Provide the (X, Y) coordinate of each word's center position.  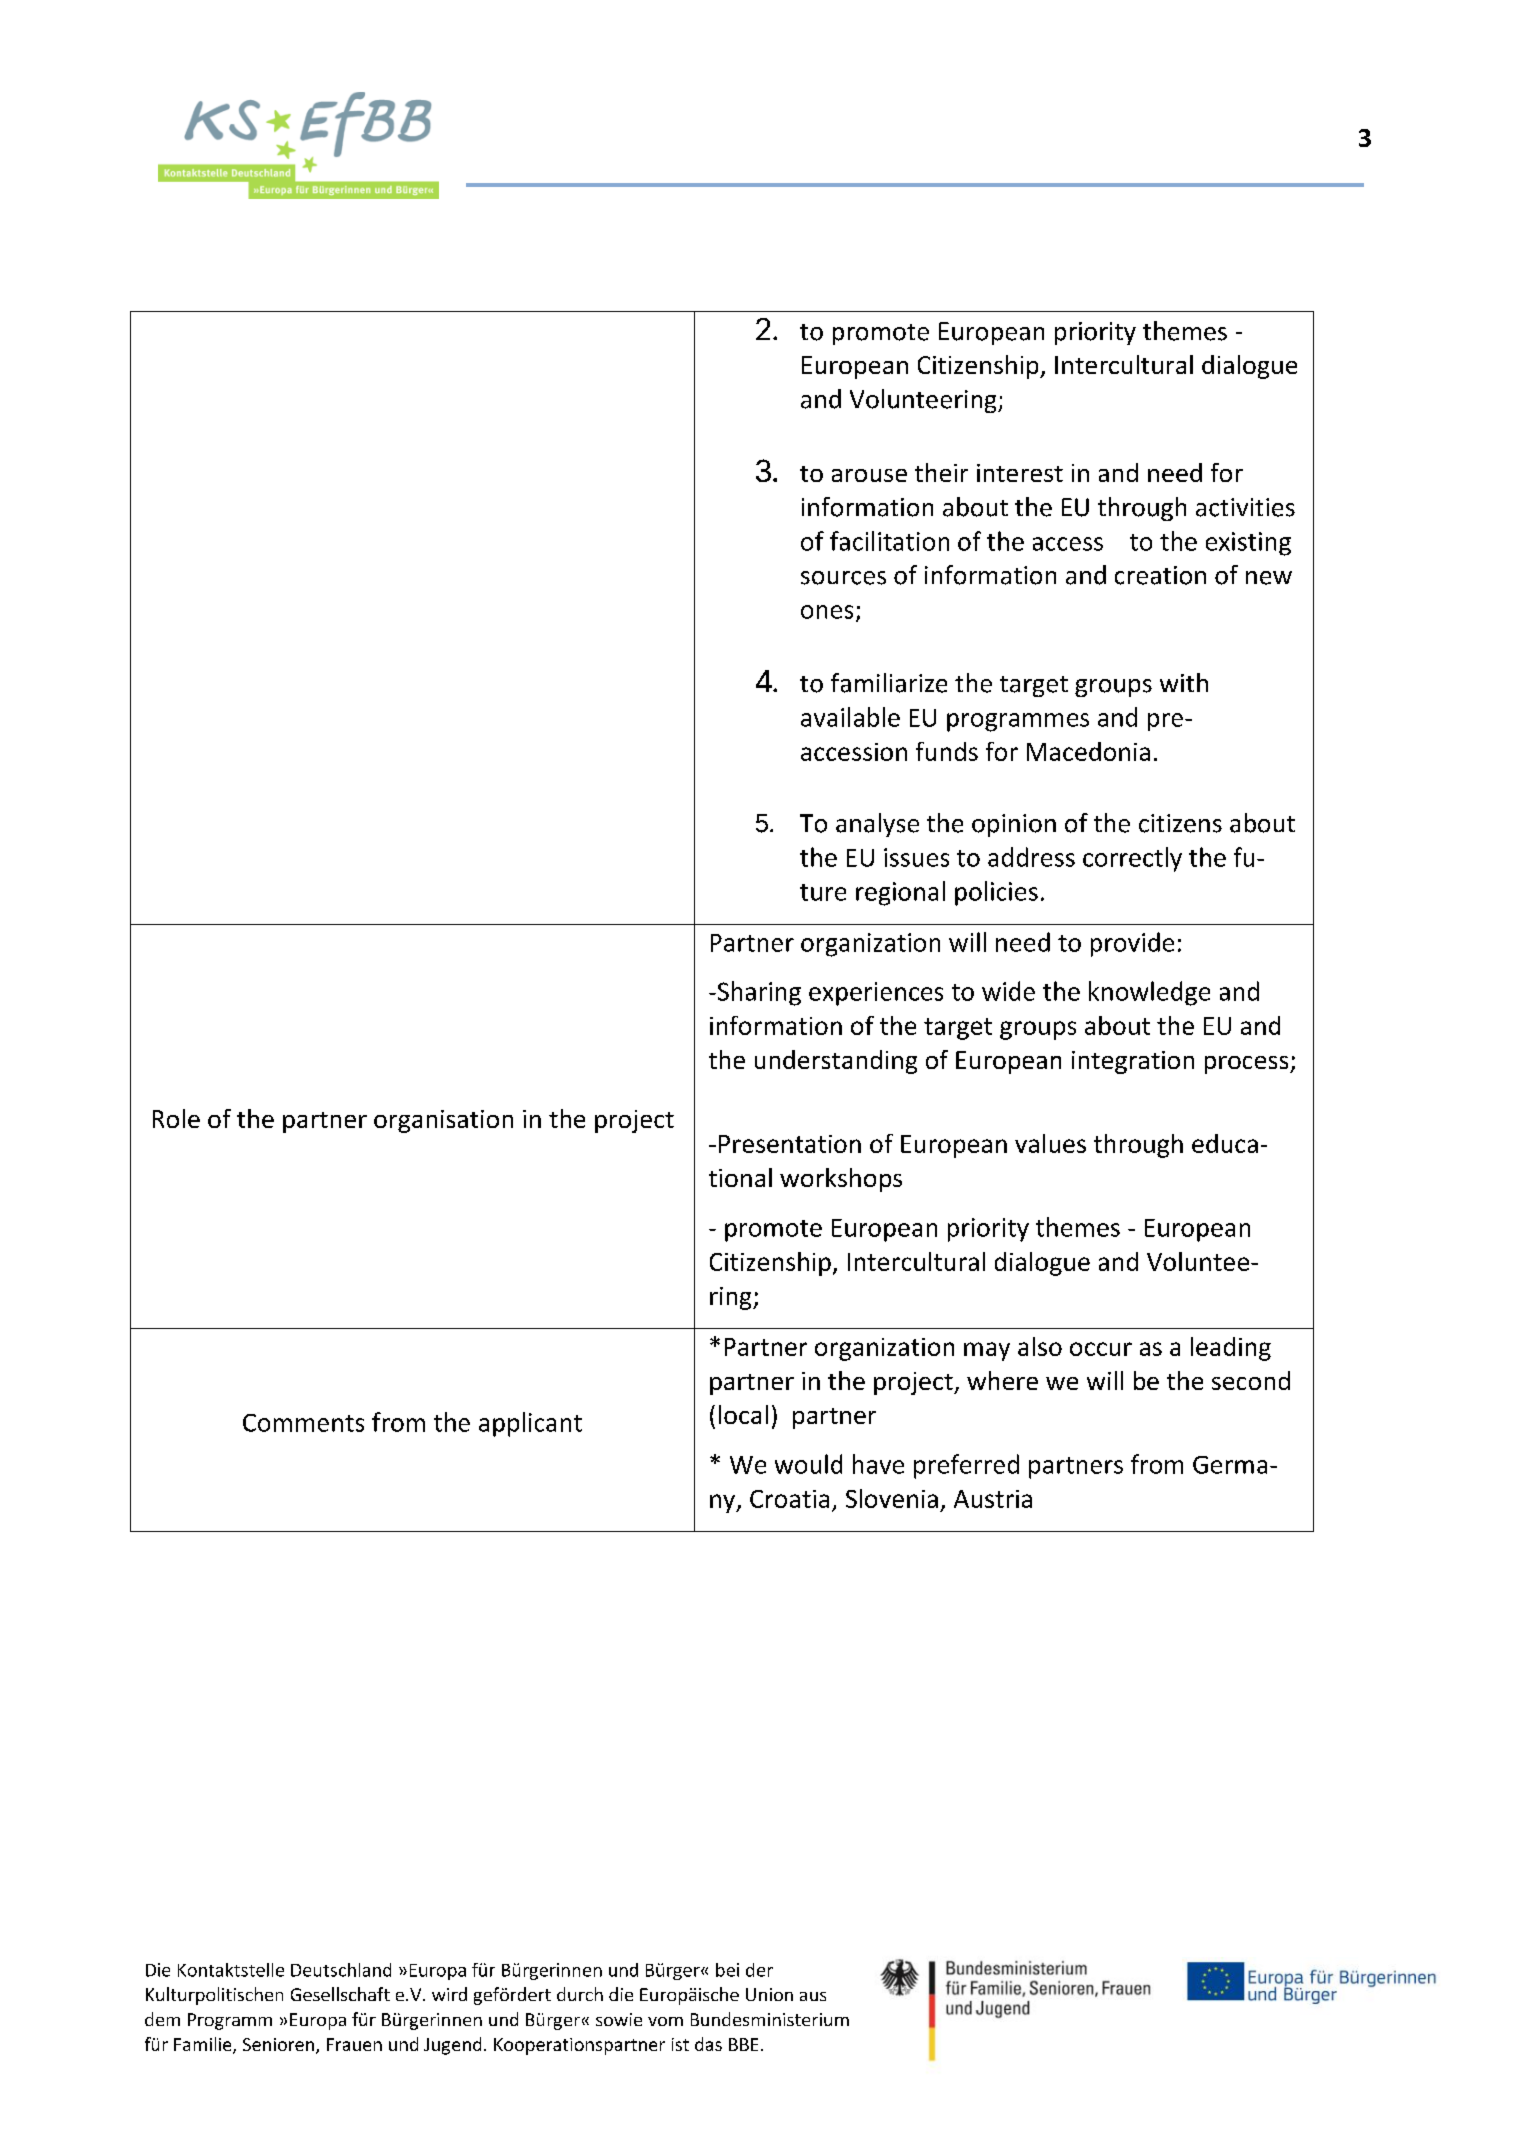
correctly (1132, 859)
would (808, 1464)
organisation (443, 1121)
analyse (877, 825)
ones (827, 612)
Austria (993, 1499)
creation (1160, 575)
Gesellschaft (340, 1994)
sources (843, 578)
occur (1101, 1349)
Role (176, 1118)
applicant (530, 1424)
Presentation (790, 1144)
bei (727, 1970)
